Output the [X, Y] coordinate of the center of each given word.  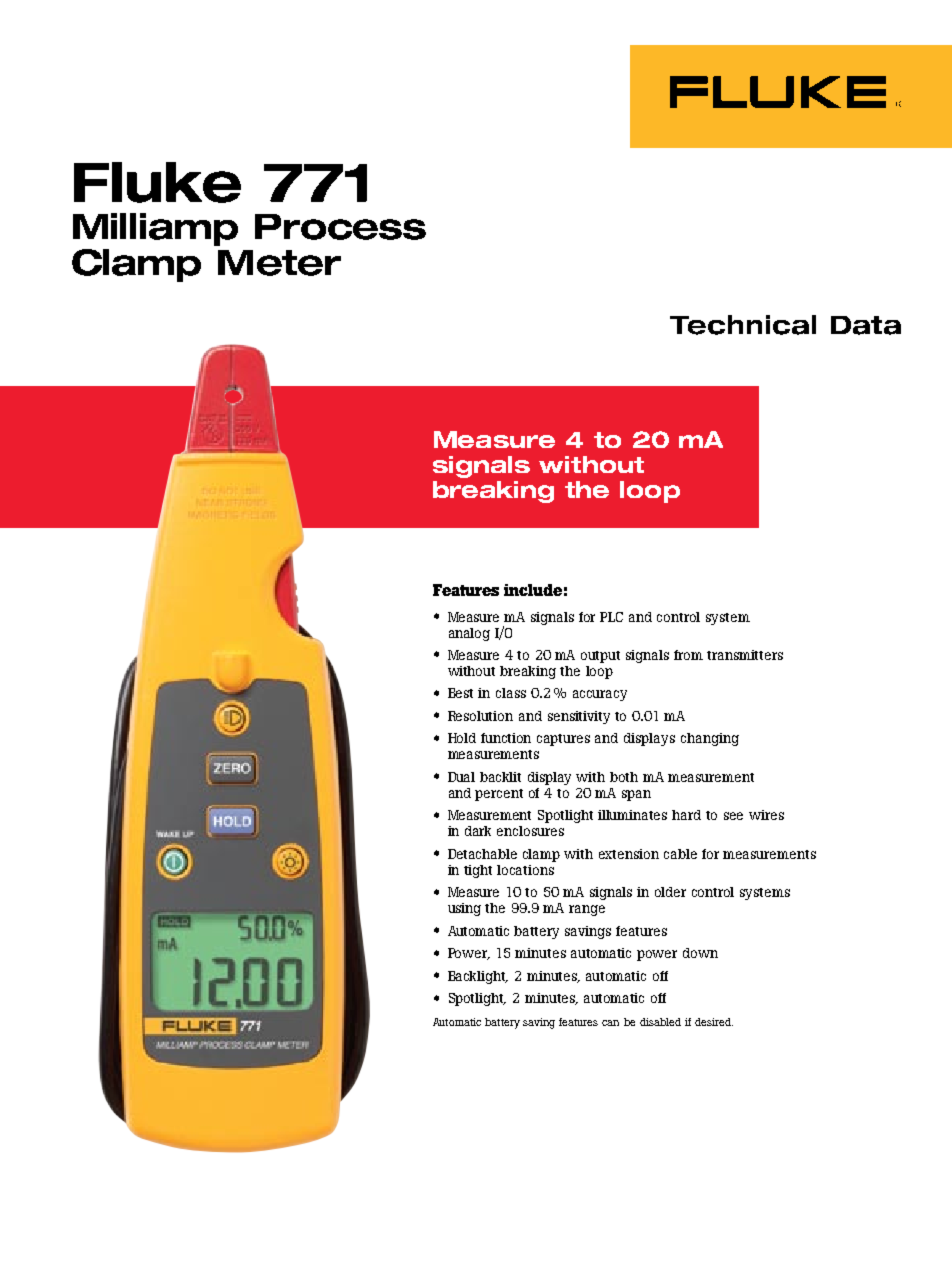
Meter [279, 263]
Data [866, 325]
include [533, 590]
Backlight [478, 977]
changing [710, 739]
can [610, 1023]
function [506, 738]
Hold [462, 738]
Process [340, 227]
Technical [743, 325]
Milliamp [155, 229]
